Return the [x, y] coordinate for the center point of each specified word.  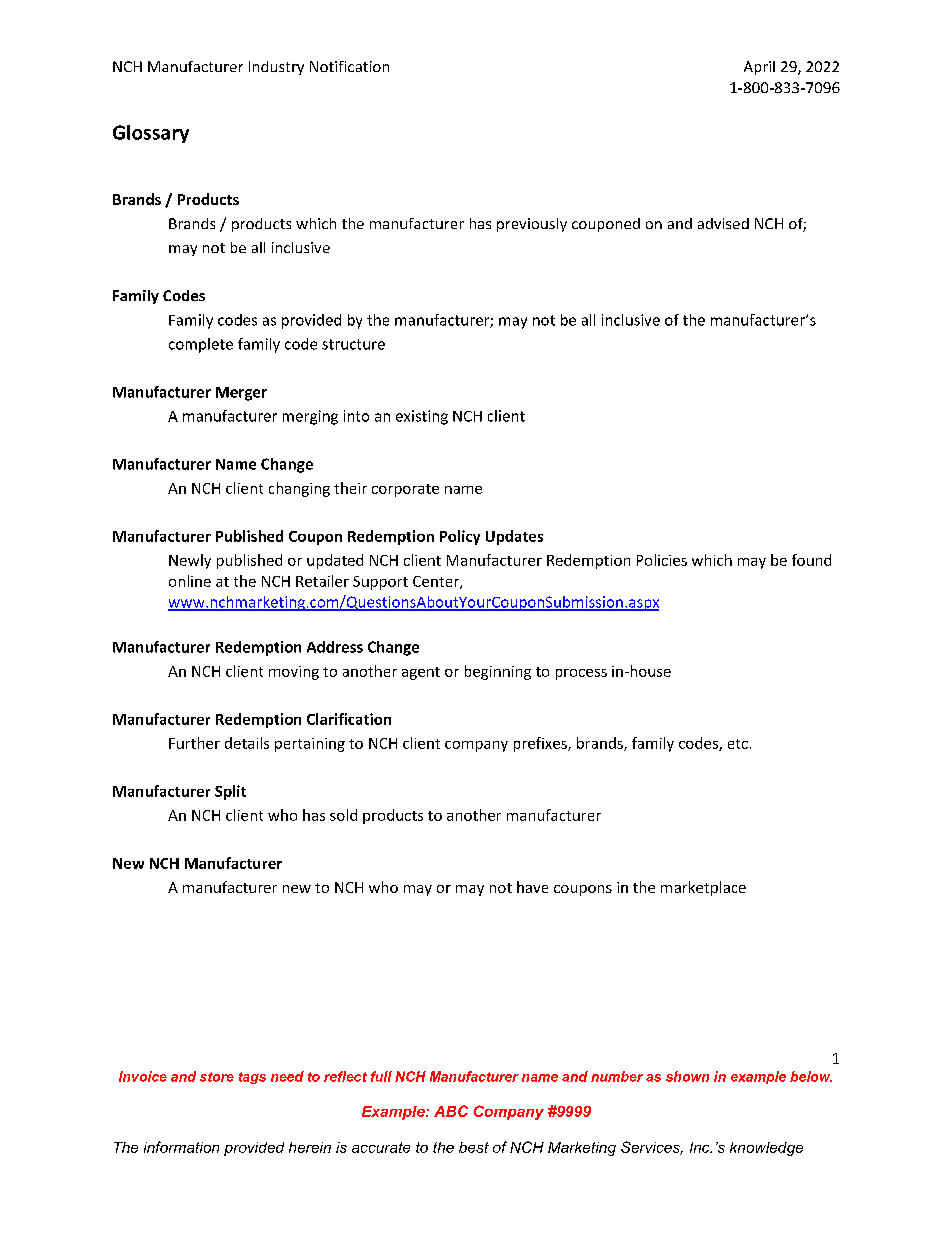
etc [738, 744]
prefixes [541, 744]
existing [422, 417]
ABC [451, 1111]
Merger [241, 394]
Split [230, 792]
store [217, 1077]
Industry [276, 68]
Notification [349, 66]
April [759, 68]
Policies [662, 560]
